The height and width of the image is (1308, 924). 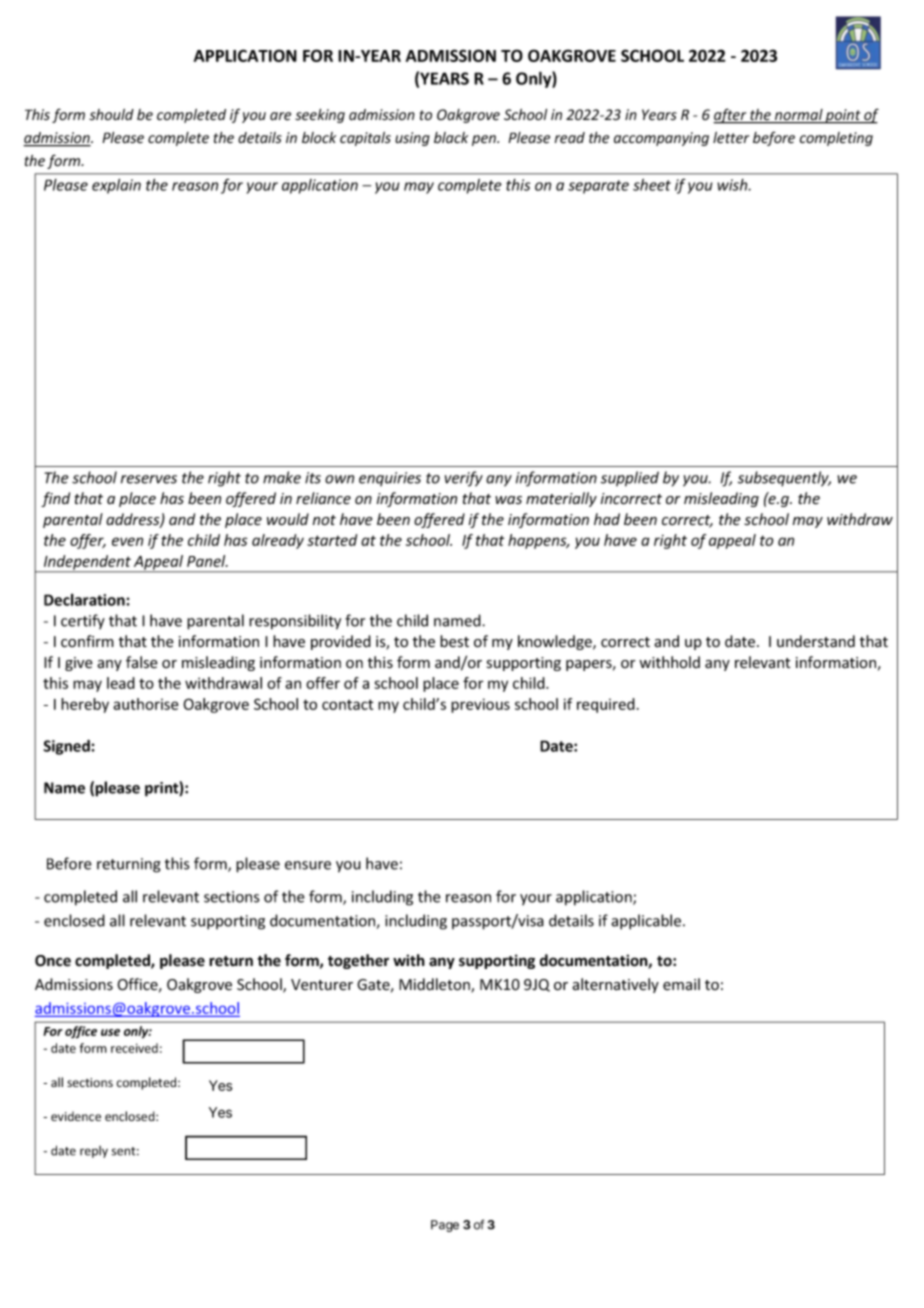 What do you see at coordinates (445, 1226) in the image?
I see `Page` at bounding box center [445, 1226].
